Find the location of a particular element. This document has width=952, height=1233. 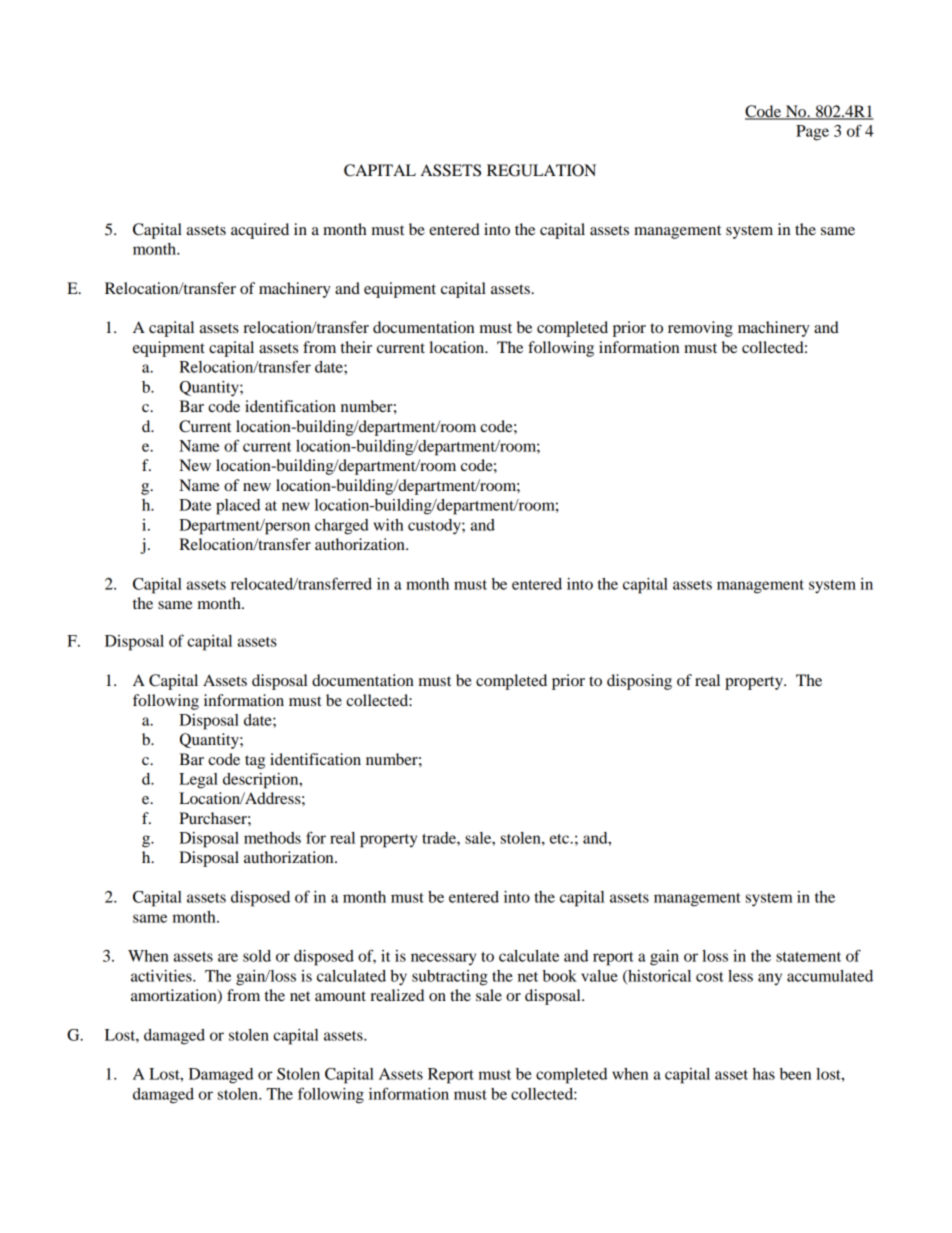

their is located at coordinates (356, 347).
